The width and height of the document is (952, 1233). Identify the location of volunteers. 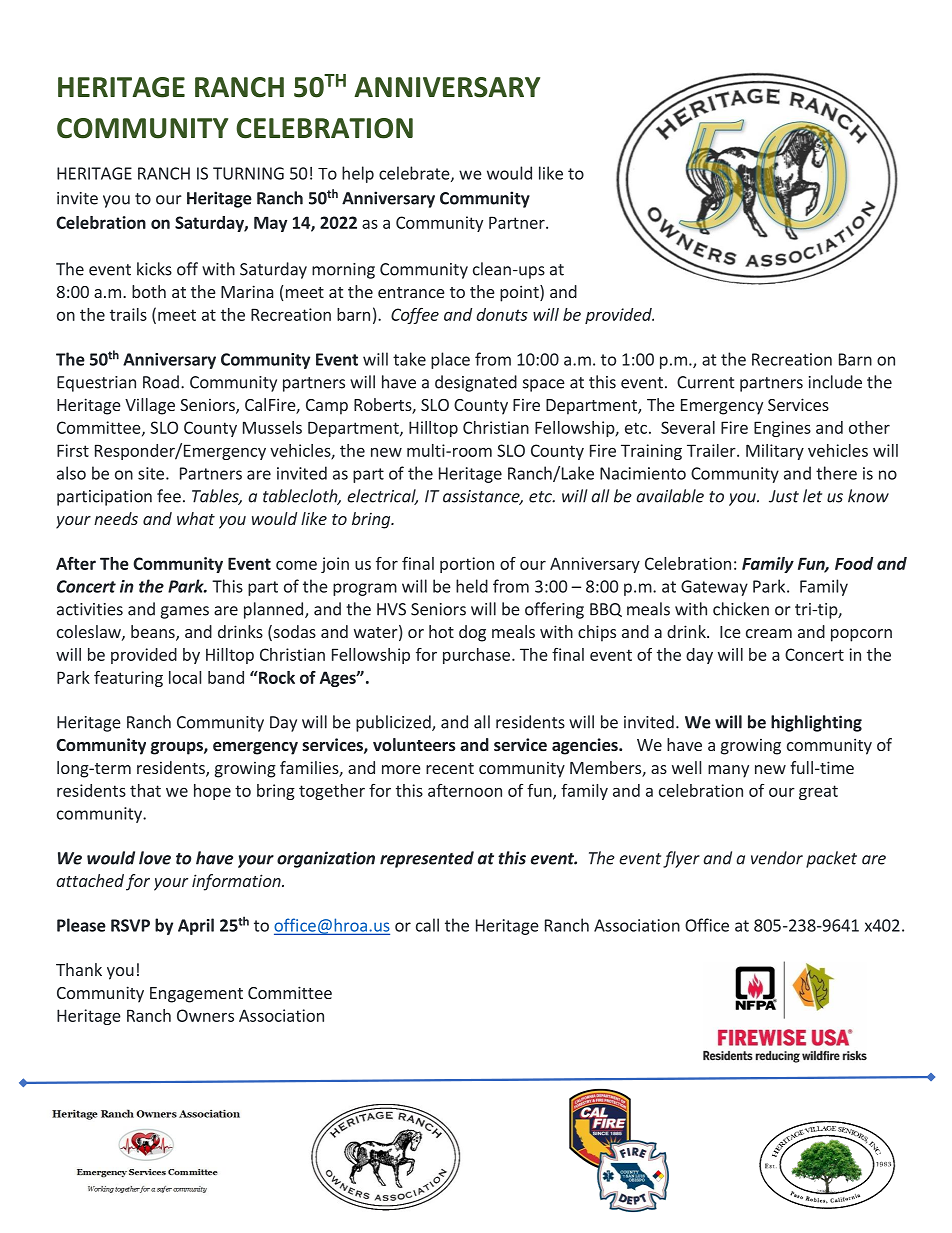
(414, 744).
